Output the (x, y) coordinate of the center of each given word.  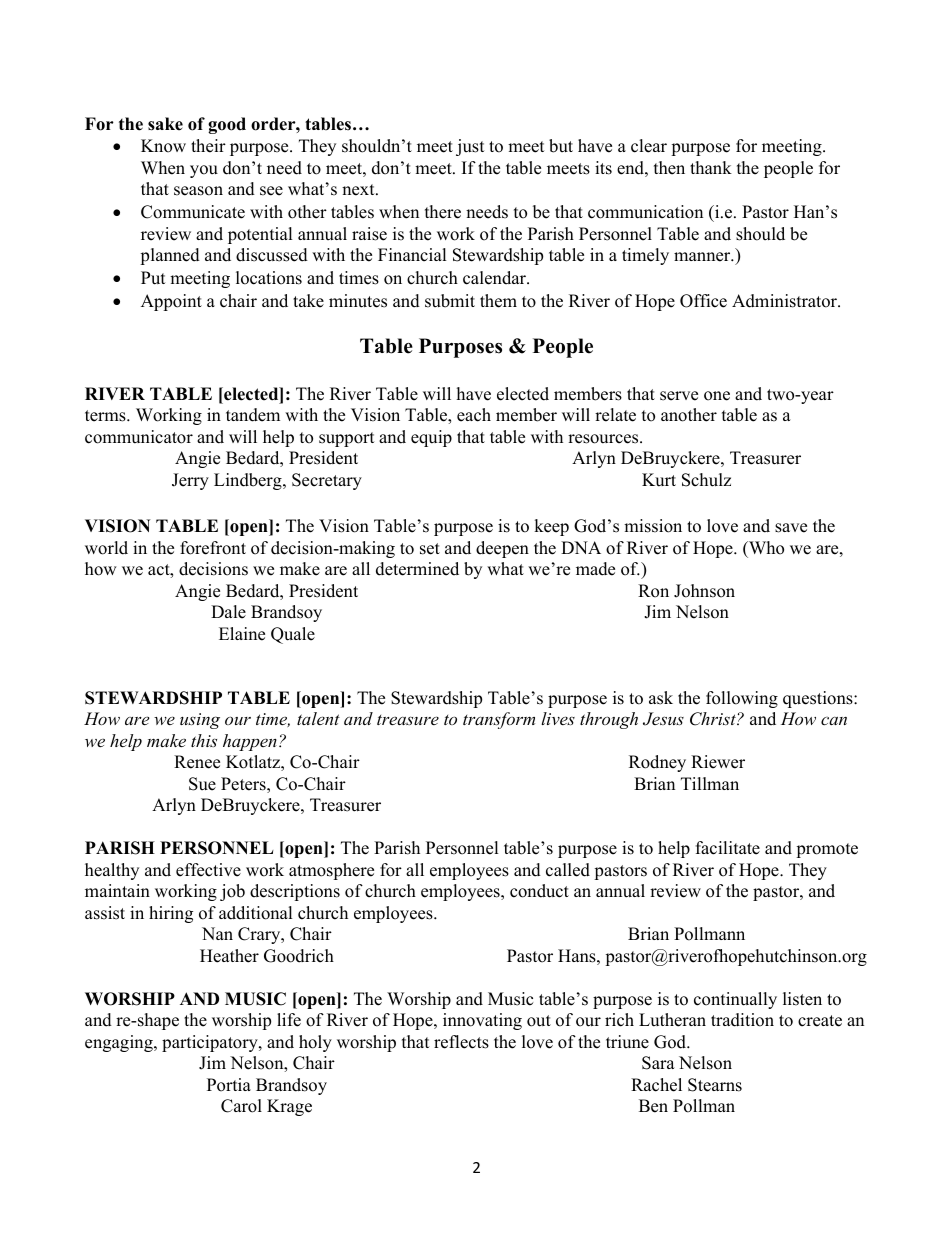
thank (711, 167)
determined (417, 569)
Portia (229, 1085)
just (470, 147)
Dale (228, 612)
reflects (461, 1042)
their (208, 146)
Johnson (704, 591)
